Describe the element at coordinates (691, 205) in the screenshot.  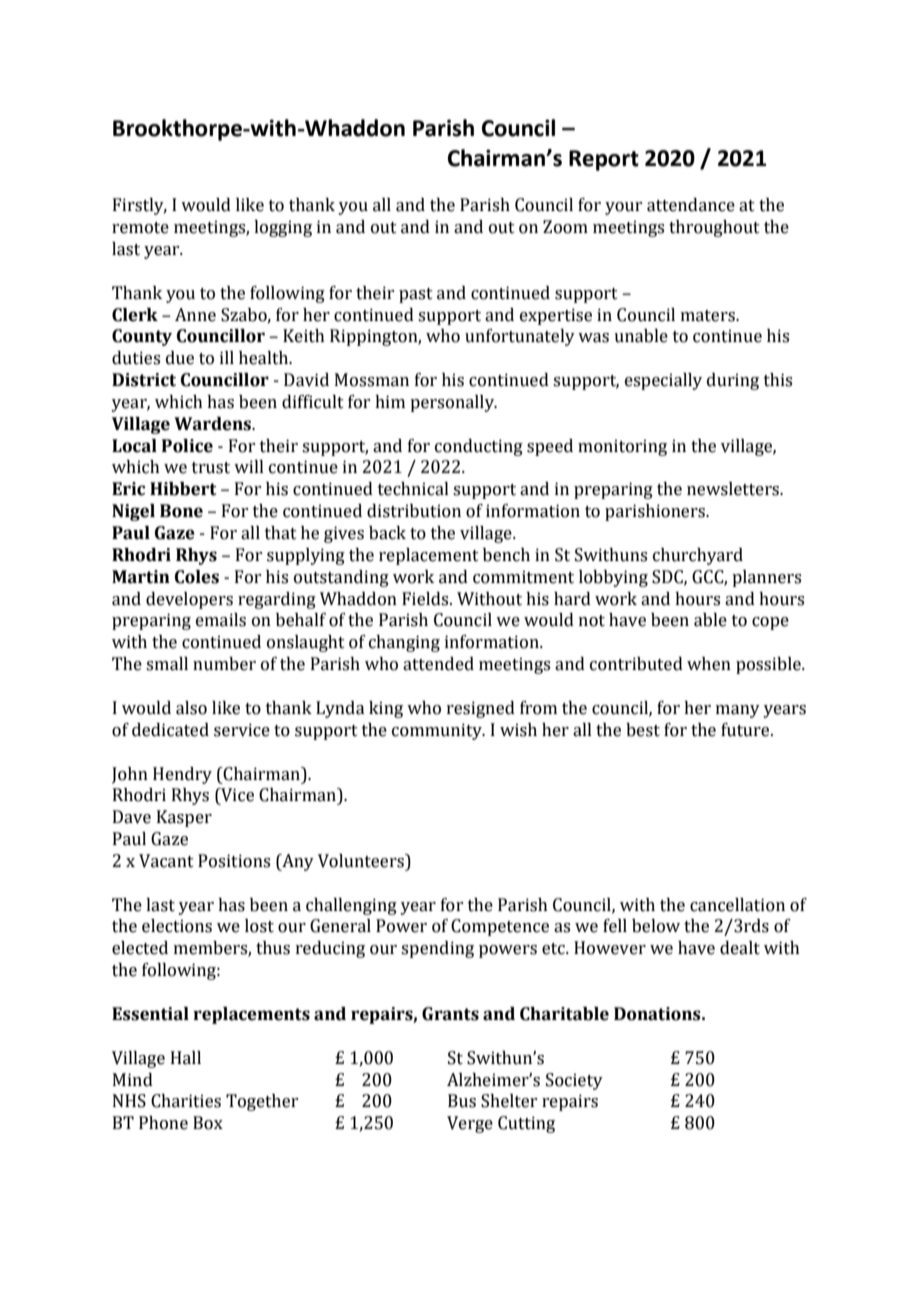
I see `attendance` at that location.
